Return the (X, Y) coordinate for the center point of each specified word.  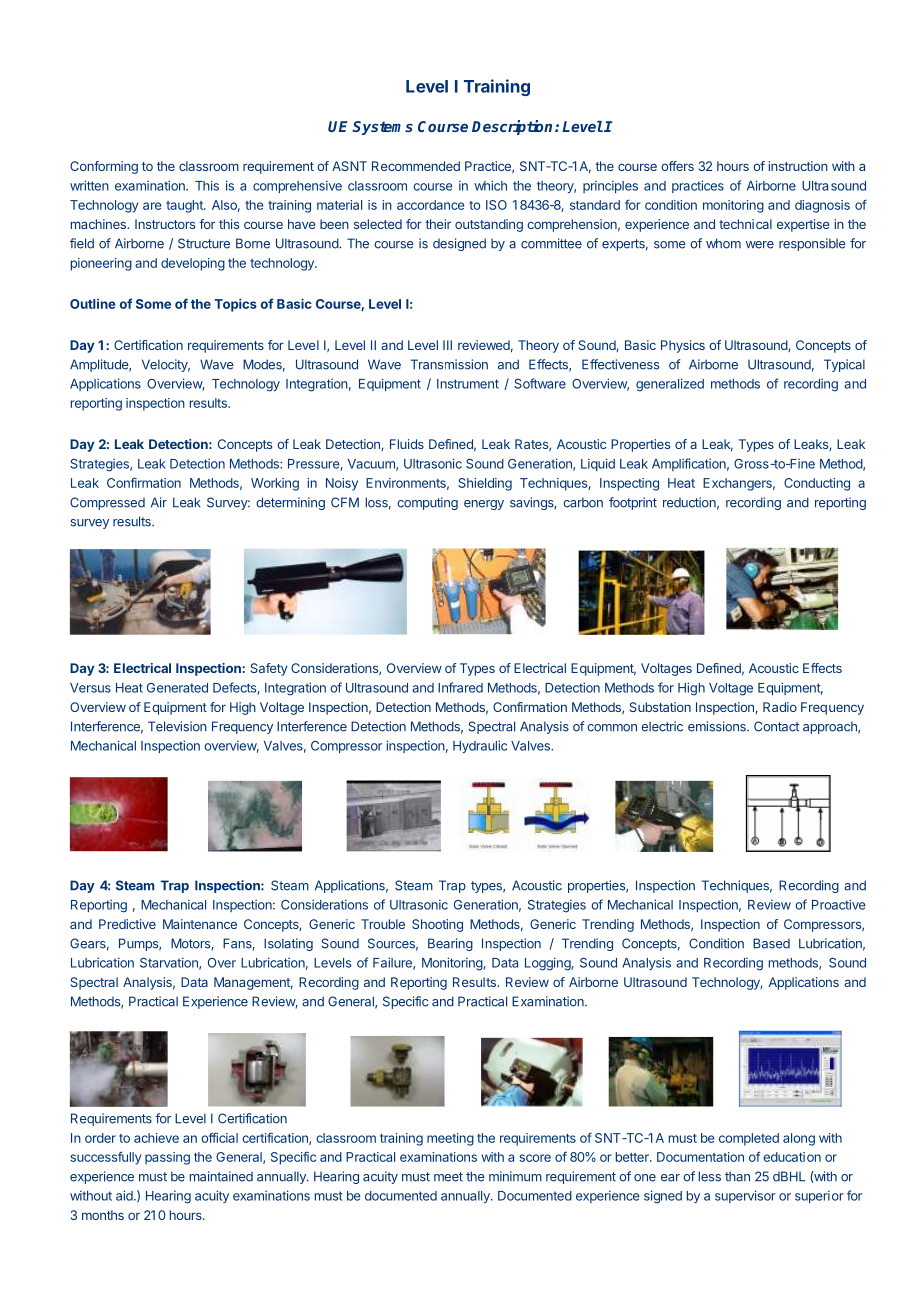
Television (177, 726)
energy (484, 505)
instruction (798, 166)
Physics (683, 346)
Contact (776, 726)
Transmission (449, 364)
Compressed (107, 503)
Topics (236, 305)
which (490, 185)
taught (185, 206)
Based (771, 943)
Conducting (817, 484)
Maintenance (200, 924)
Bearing (450, 944)
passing (167, 1158)
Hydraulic (480, 746)
